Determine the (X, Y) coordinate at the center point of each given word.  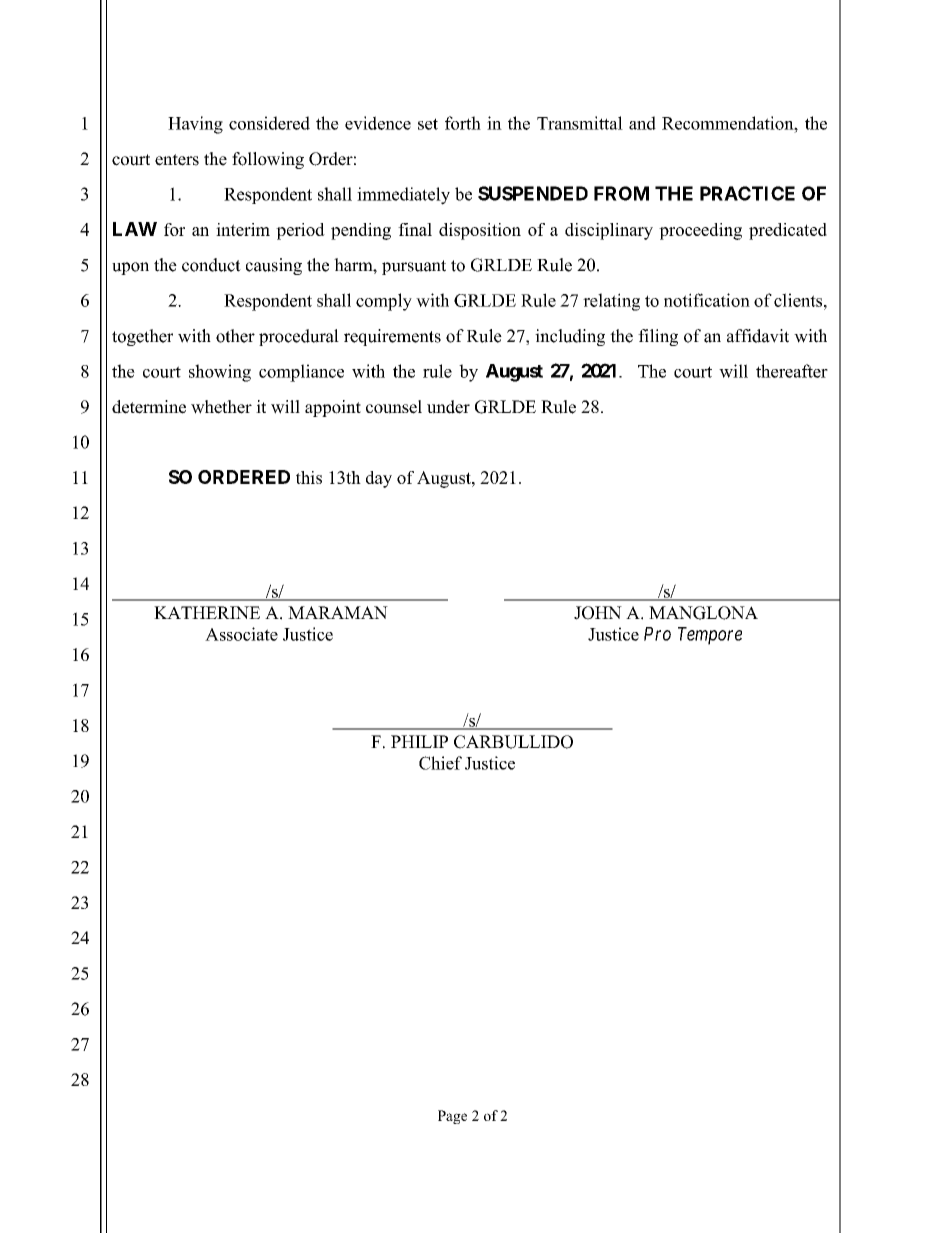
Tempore (710, 636)
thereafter (792, 371)
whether (221, 407)
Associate (241, 634)
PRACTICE (747, 193)
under (448, 407)
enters (177, 160)
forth (463, 123)
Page (452, 1117)
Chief (440, 763)
